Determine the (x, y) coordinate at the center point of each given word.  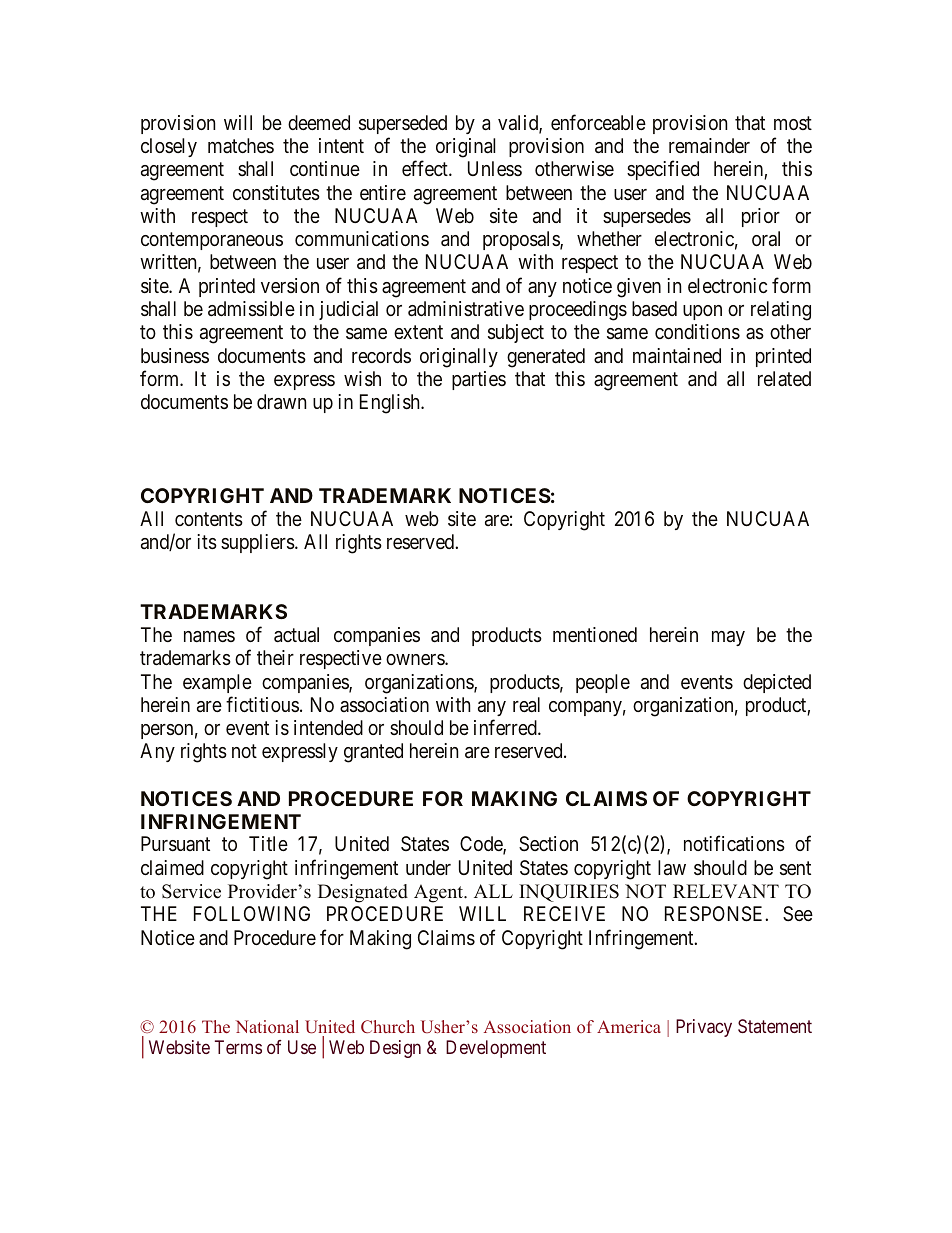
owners (416, 659)
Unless (495, 168)
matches (241, 145)
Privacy (704, 1028)
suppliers (258, 543)
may (728, 638)
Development (496, 1049)
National (267, 1026)
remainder (709, 146)
